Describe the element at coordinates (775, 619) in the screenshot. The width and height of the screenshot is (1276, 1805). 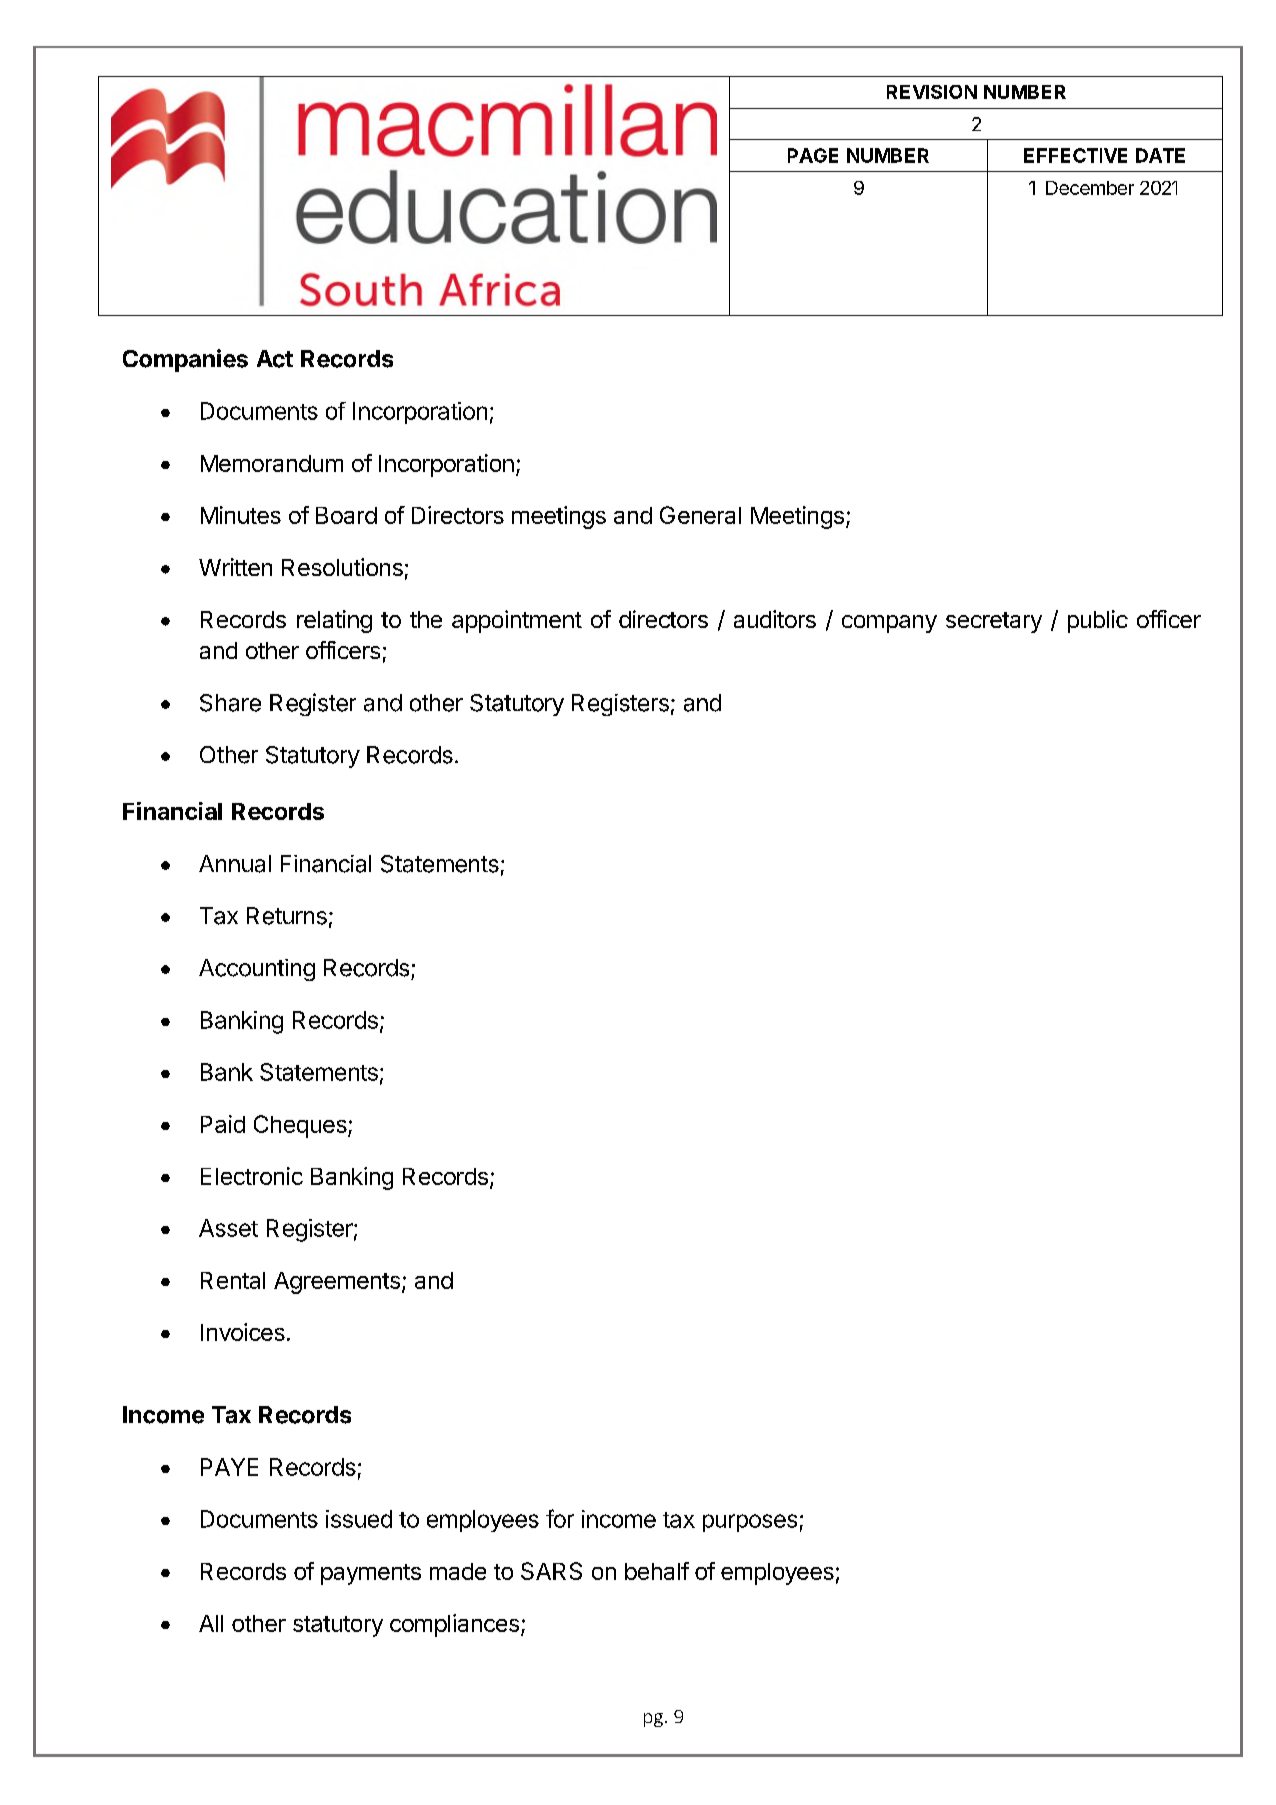
I see `auditors` at that location.
